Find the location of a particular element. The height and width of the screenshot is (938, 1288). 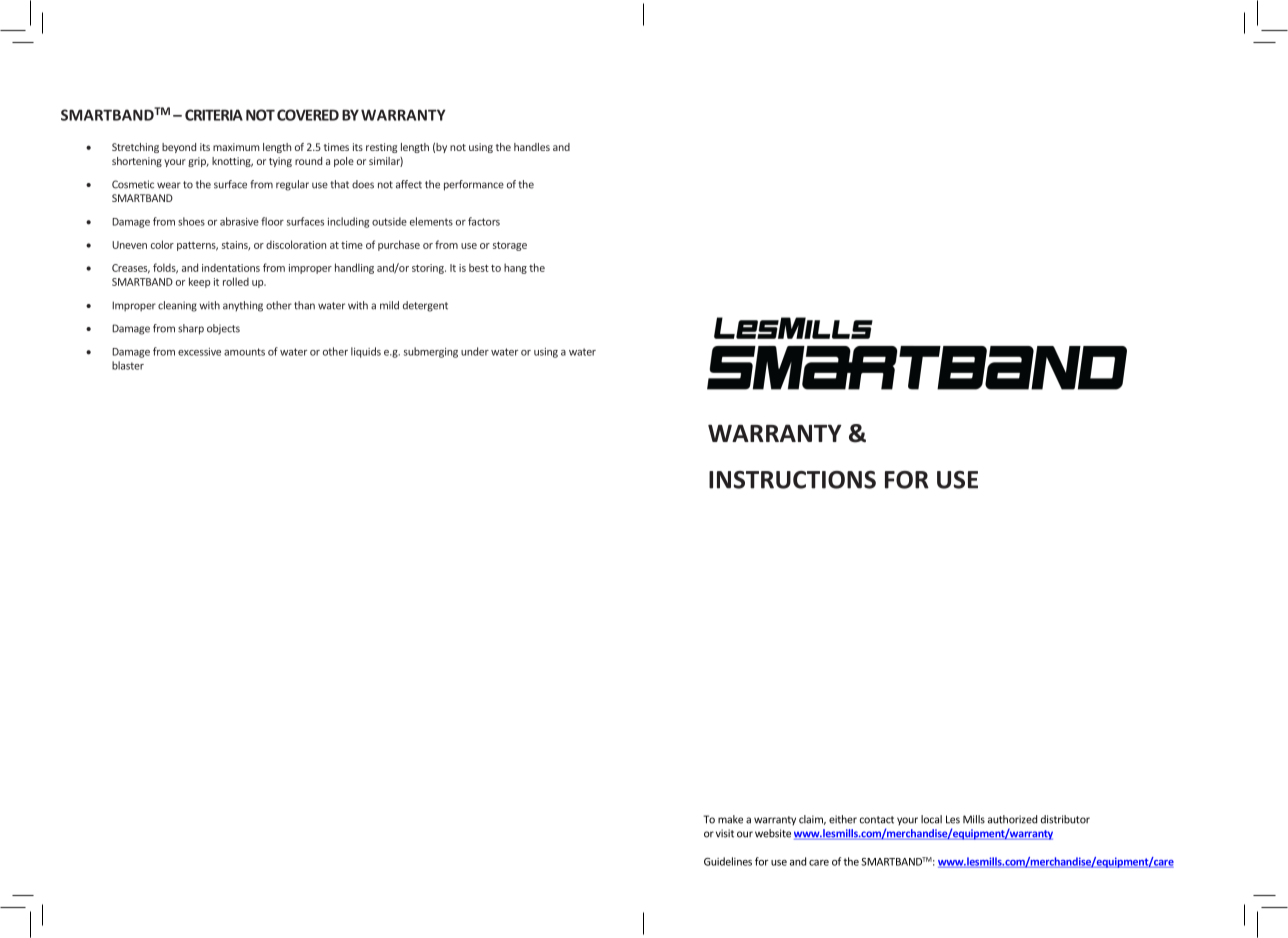

local is located at coordinates (931, 819).
